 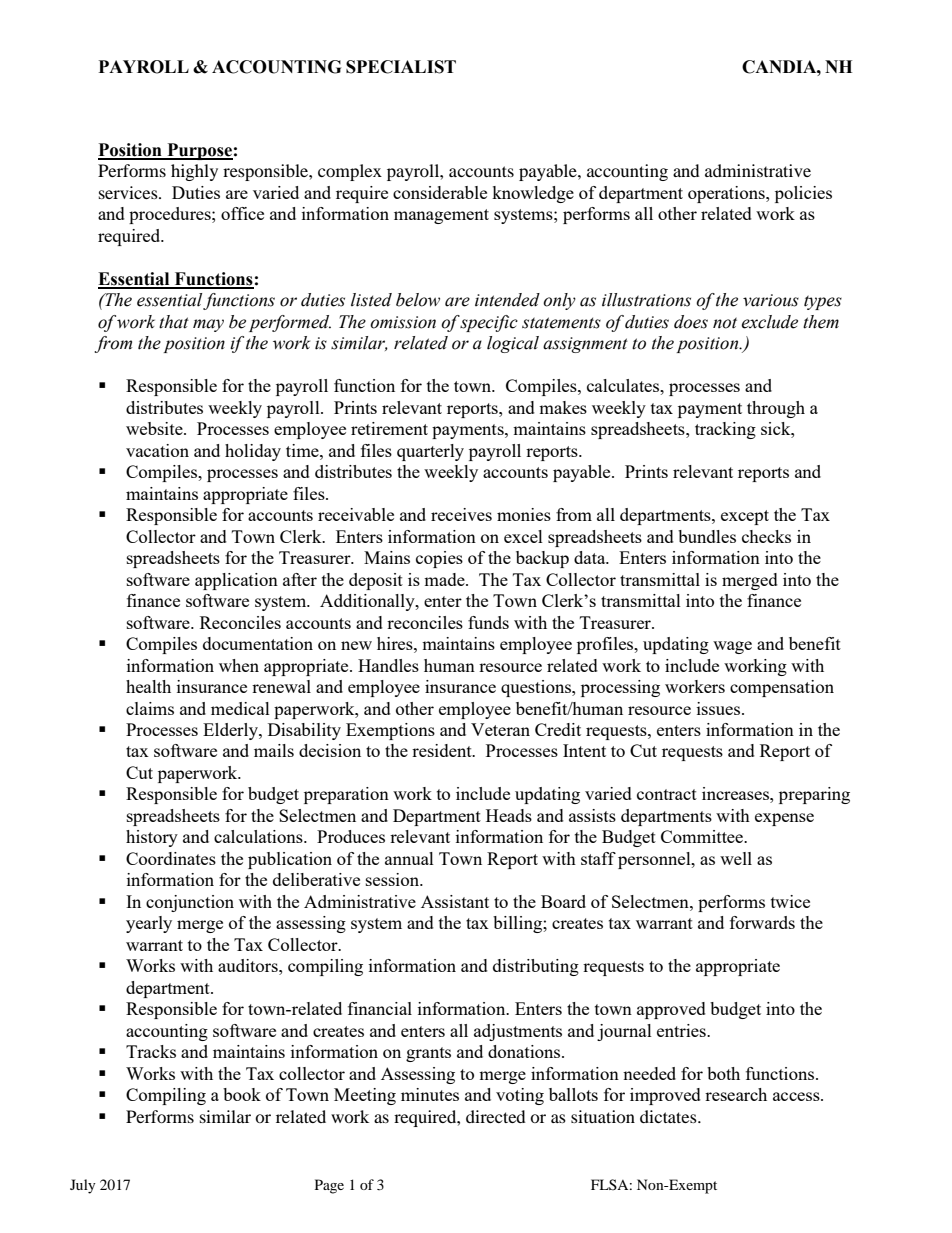 What do you see at coordinates (401, 67) in the image?
I see `SPECIALIST` at bounding box center [401, 67].
